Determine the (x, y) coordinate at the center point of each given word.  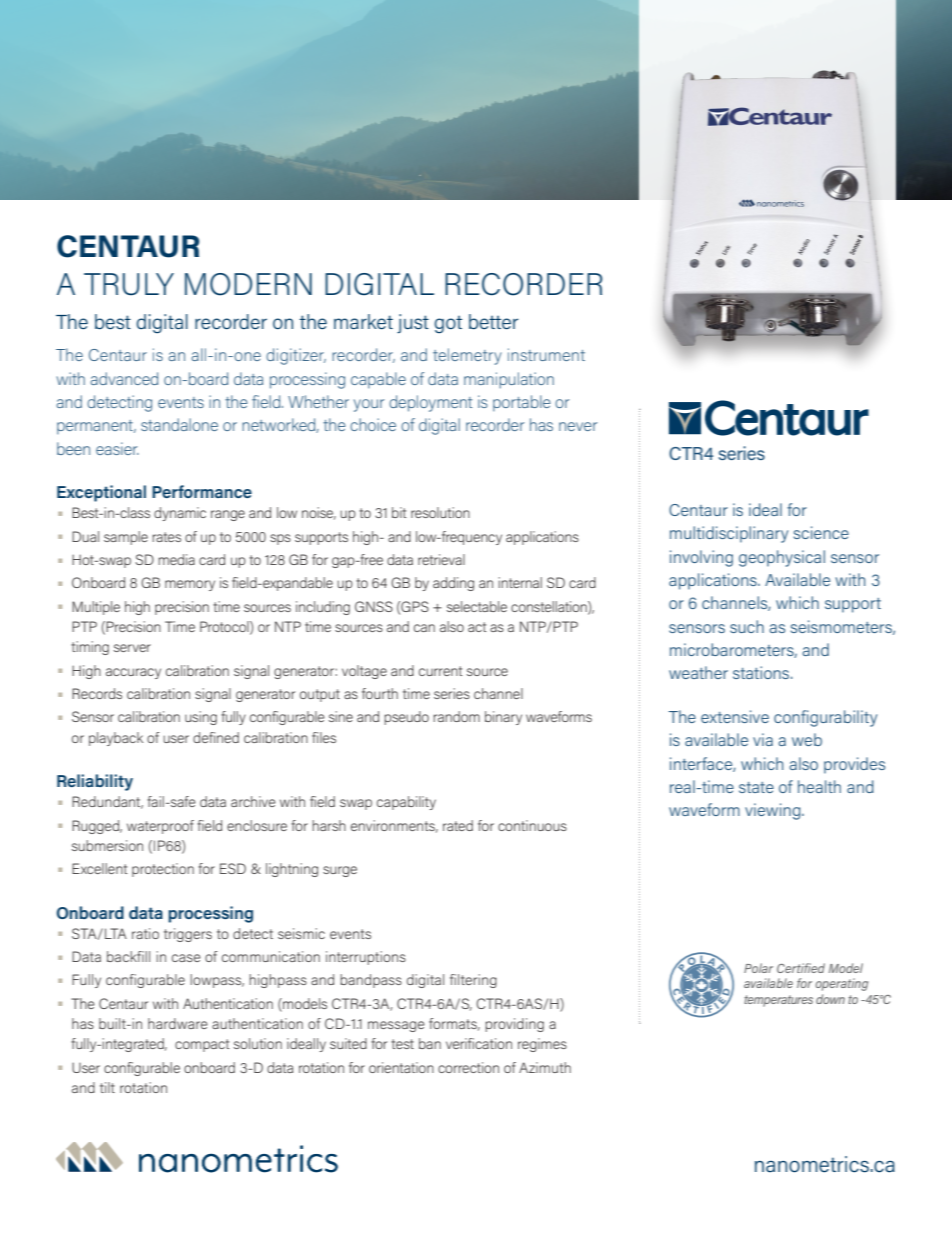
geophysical (782, 558)
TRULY (129, 284)
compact (202, 1045)
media (176, 559)
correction (468, 1067)
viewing (774, 811)
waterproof (160, 827)
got (448, 325)
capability (406, 803)
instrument (546, 354)
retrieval (441, 559)
